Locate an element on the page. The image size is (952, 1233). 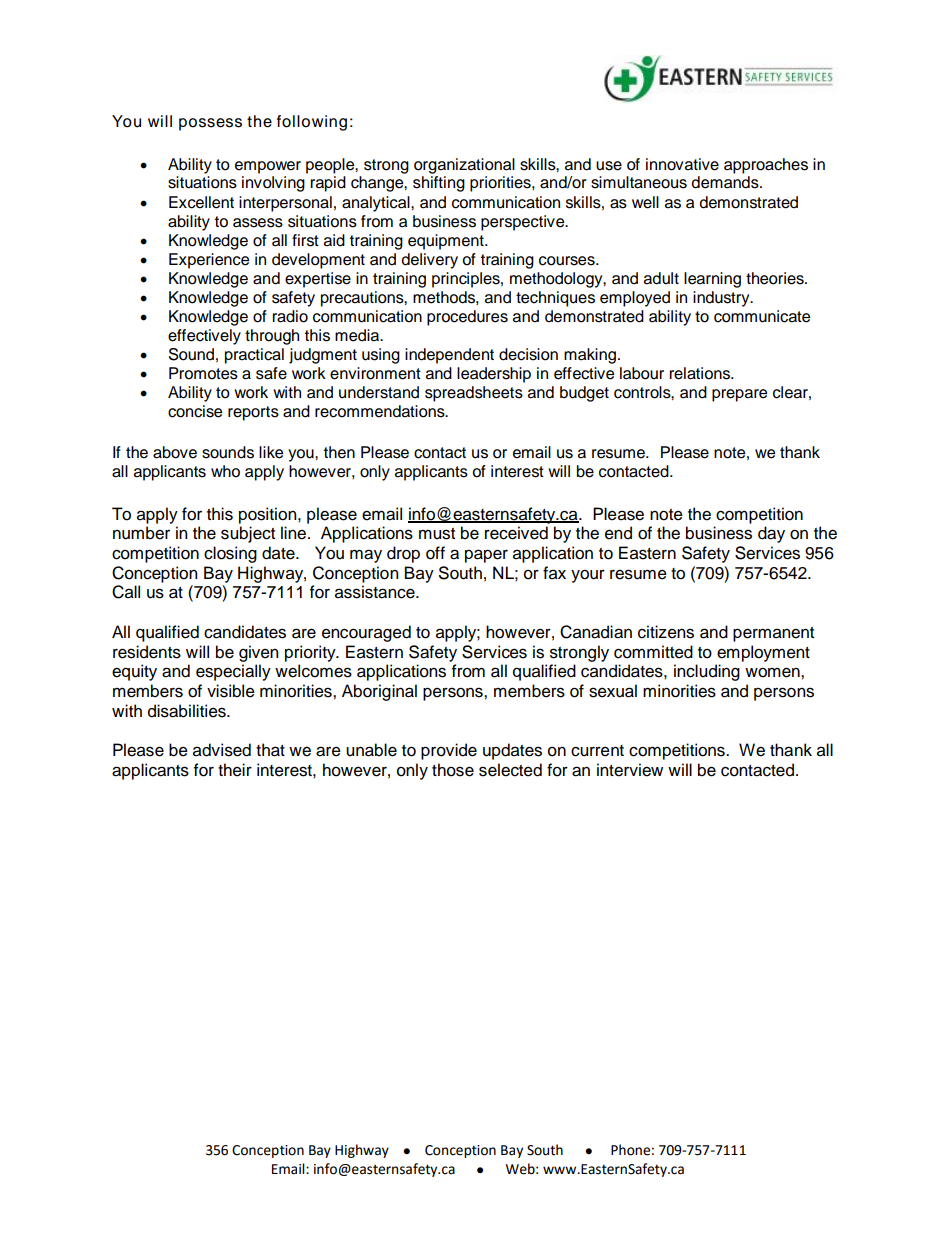
interview is located at coordinates (630, 770).
